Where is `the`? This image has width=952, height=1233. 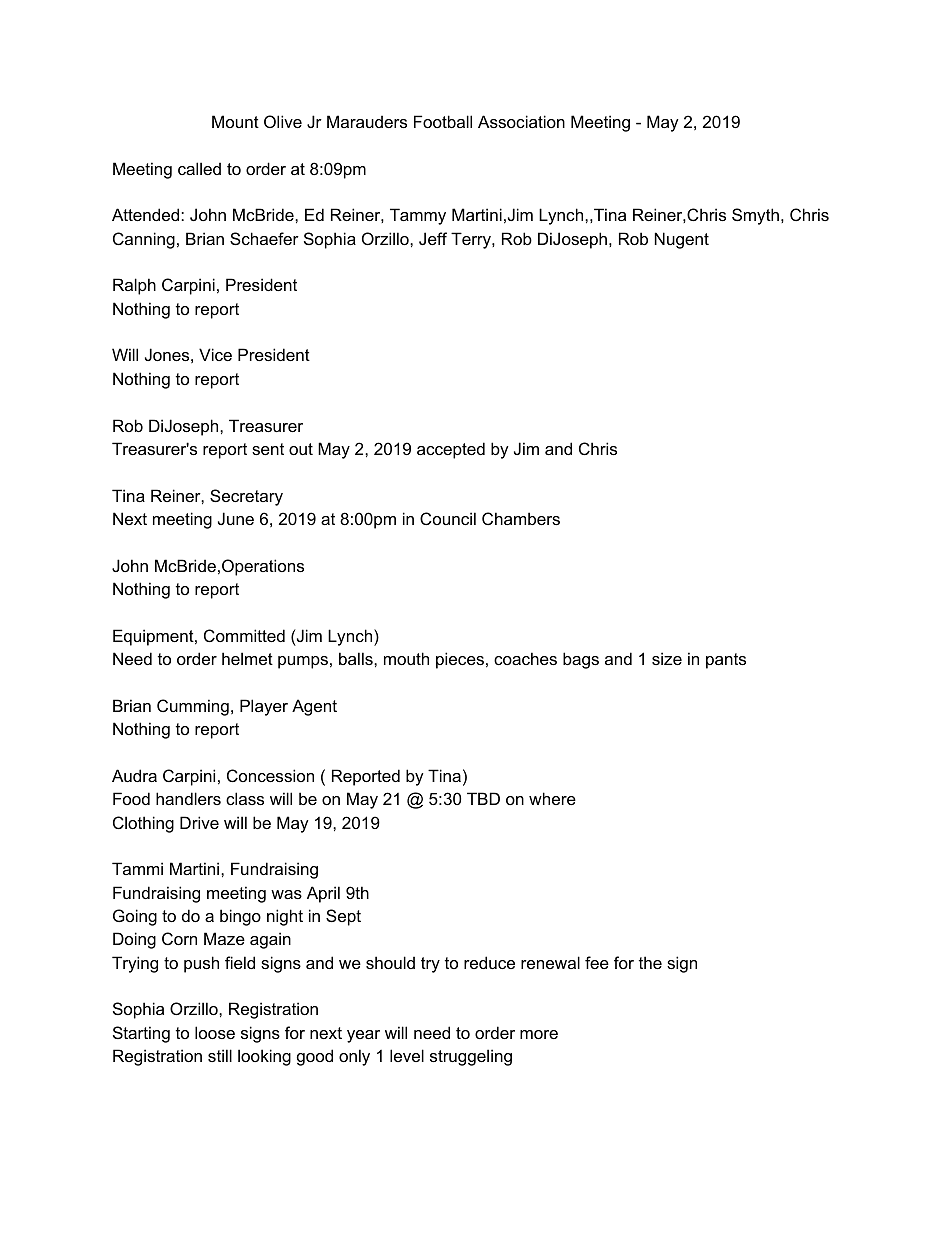 the is located at coordinates (650, 962).
